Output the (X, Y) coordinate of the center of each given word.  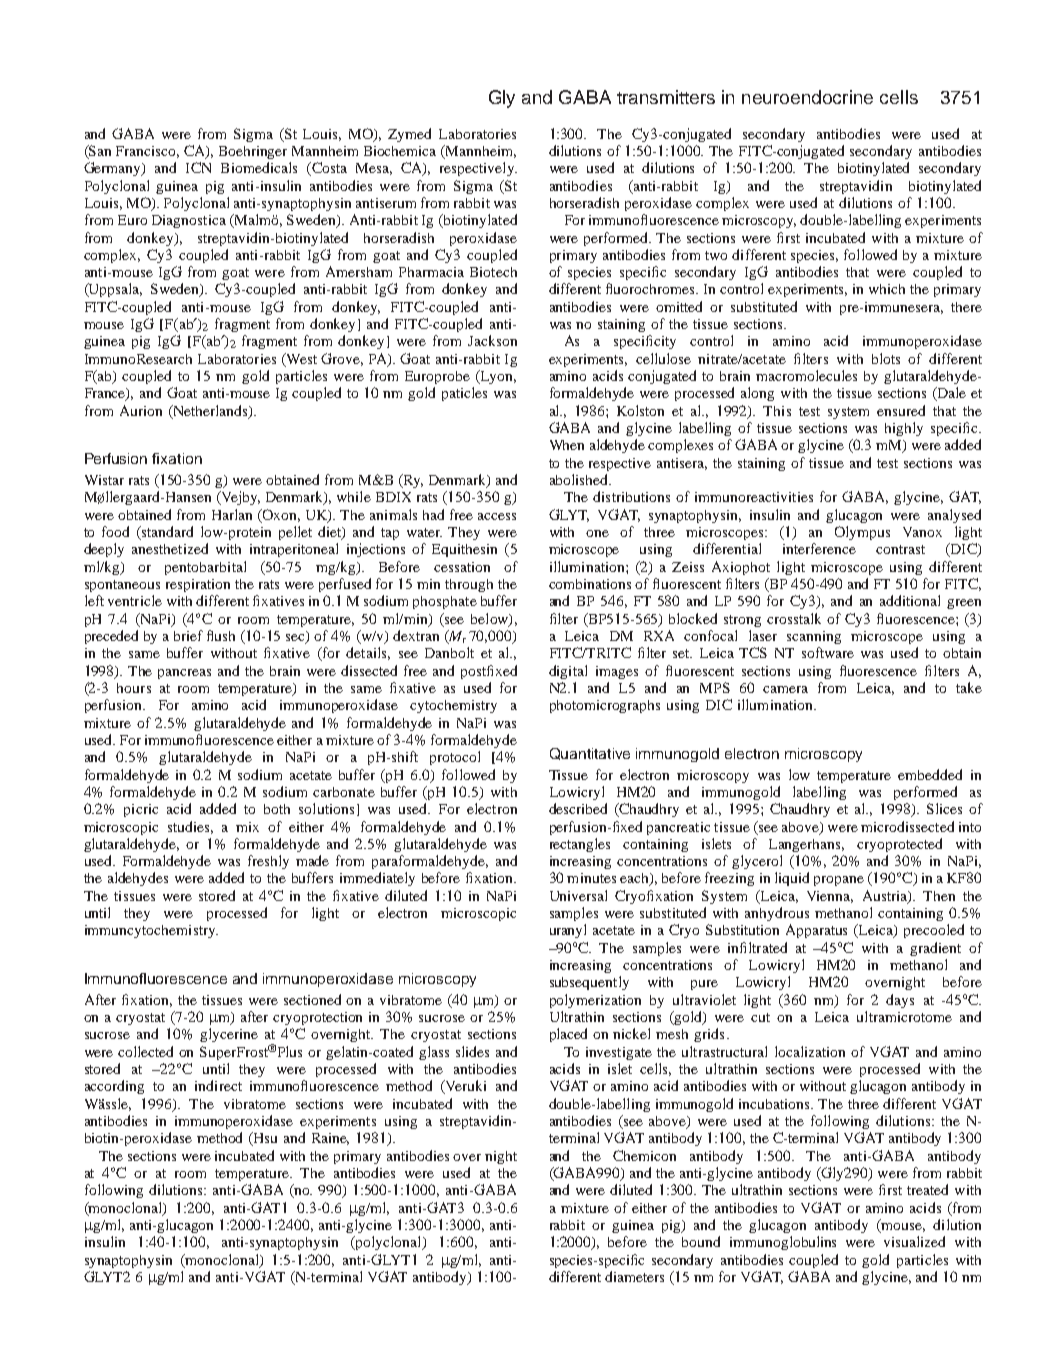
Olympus (862, 533)
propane (839, 881)
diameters (634, 1276)
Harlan (232, 514)
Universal (578, 895)
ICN (198, 167)
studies (190, 827)
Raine (330, 1139)
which (887, 289)
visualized (914, 1241)
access (497, 516)
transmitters (666, 97)
